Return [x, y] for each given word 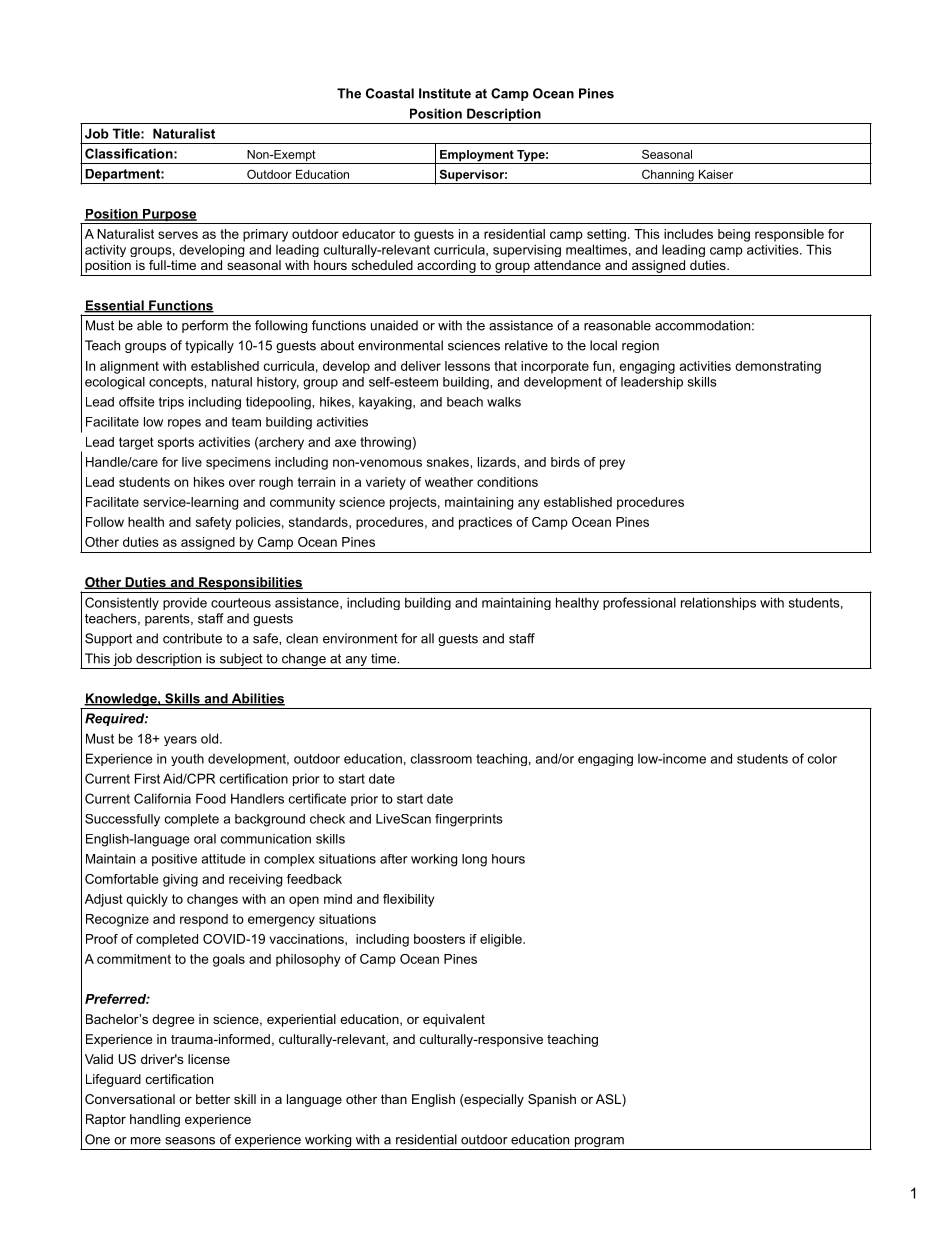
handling [155, 1120]
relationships [718, 603]
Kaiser [716, 174]
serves [178, 235]
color [822, 759]
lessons [467, 366]
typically [209, 346]
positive [174, 860]
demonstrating [778, 367]
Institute [445, 93]
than [394, 1099]
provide [185, 603]
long [474, 860]
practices [485, 523]
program [599, 1142]
